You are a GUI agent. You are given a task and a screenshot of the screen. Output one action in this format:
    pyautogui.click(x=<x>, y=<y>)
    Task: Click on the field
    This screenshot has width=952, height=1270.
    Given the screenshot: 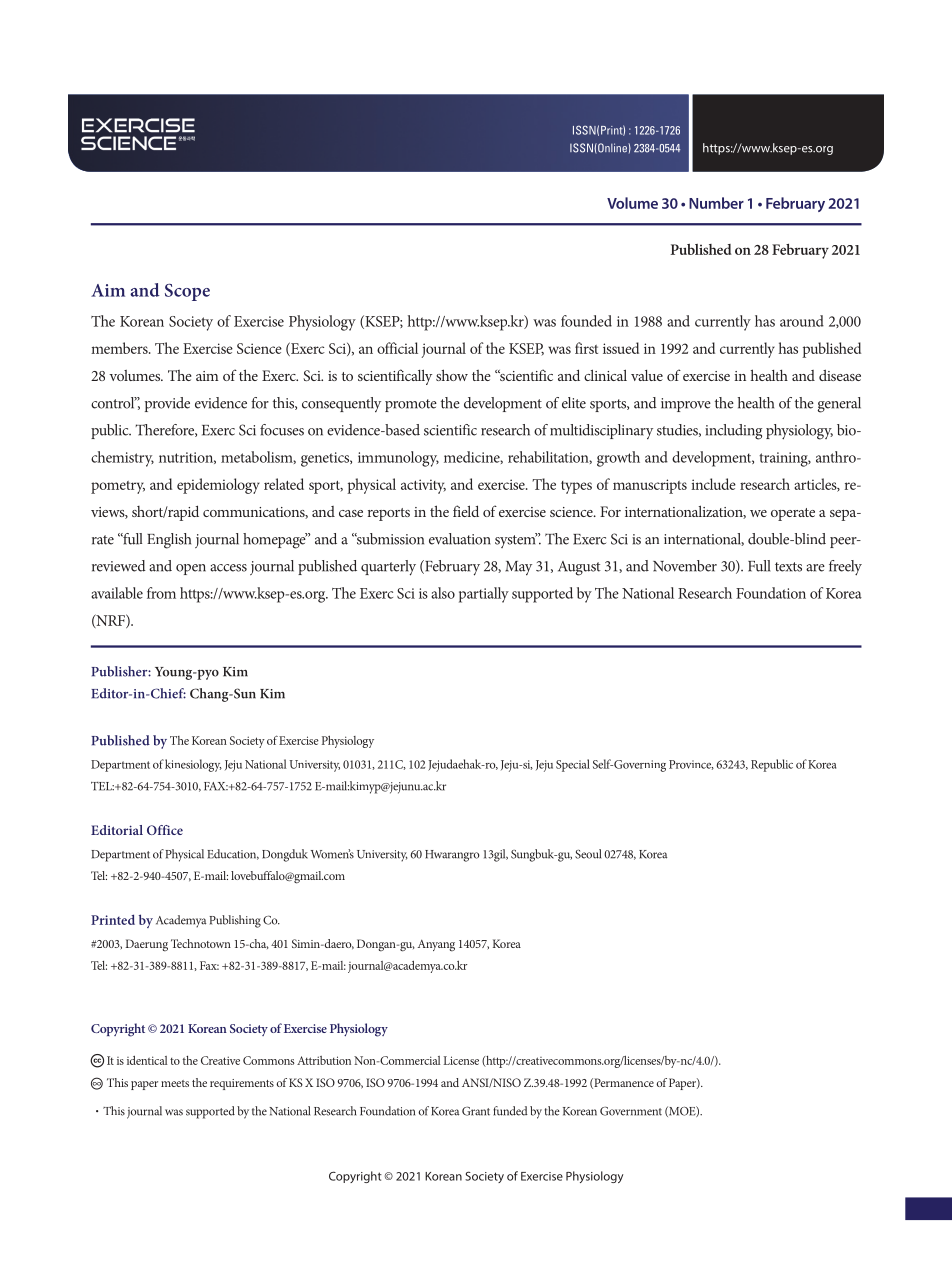 What is the action you would take?
    pyautogui.click(x=466, y=511)
